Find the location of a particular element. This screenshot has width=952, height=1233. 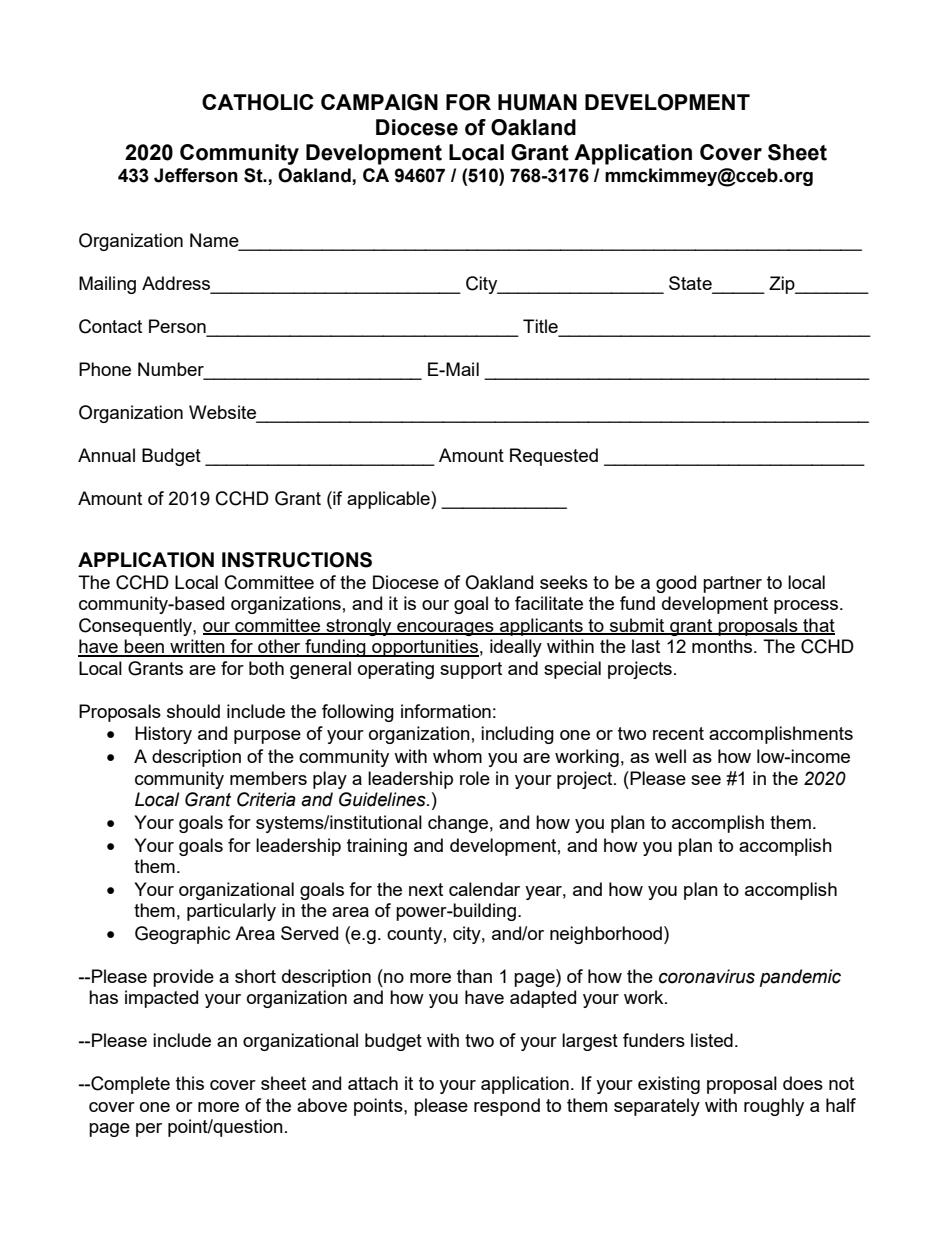

this is located at coordinates (190, 1083).
